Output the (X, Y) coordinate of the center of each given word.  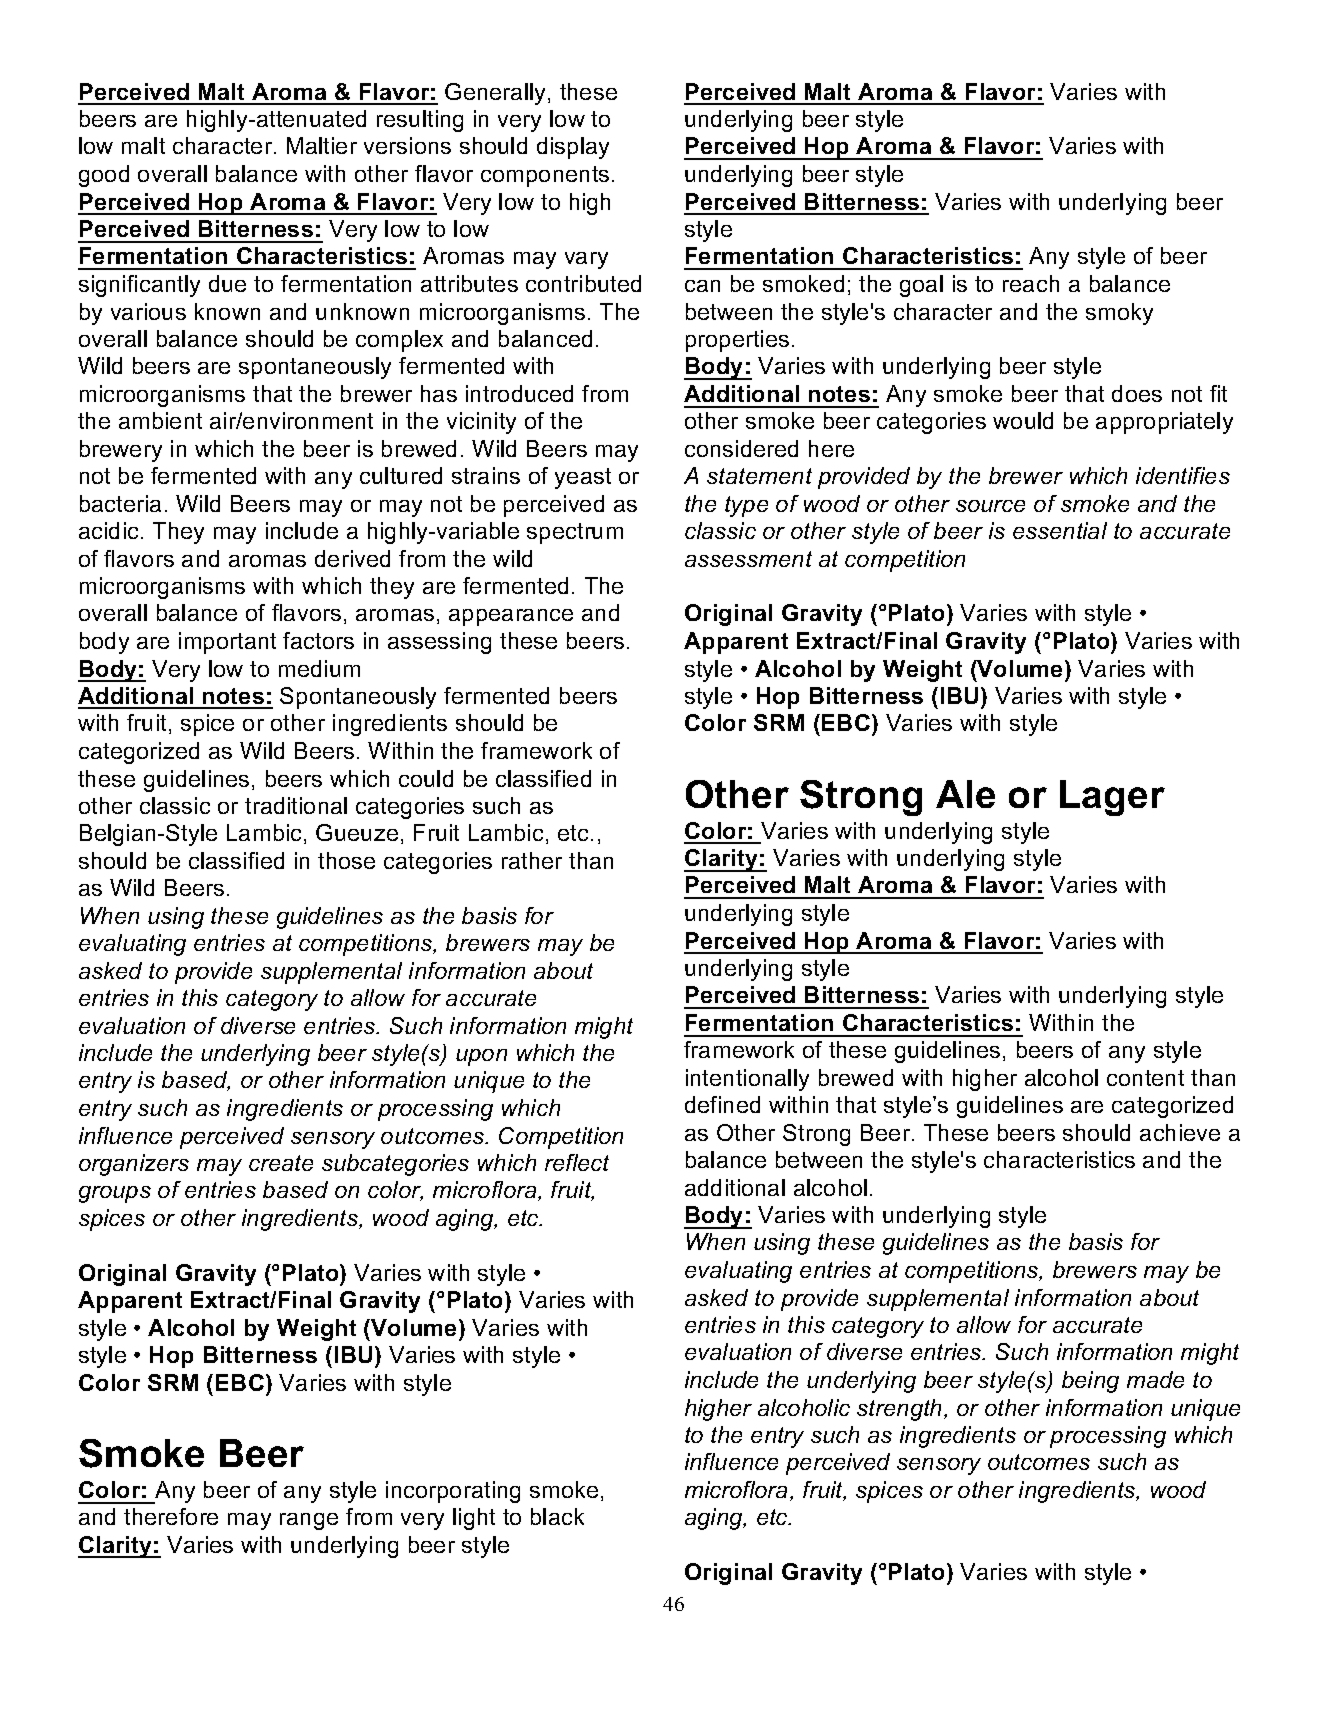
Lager (1112, 798)
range (309, 1521)
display (573, 148)
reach (1031, 283)
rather (532, 860)
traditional (296, 805)
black (557, 1516)
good (104, 176)
